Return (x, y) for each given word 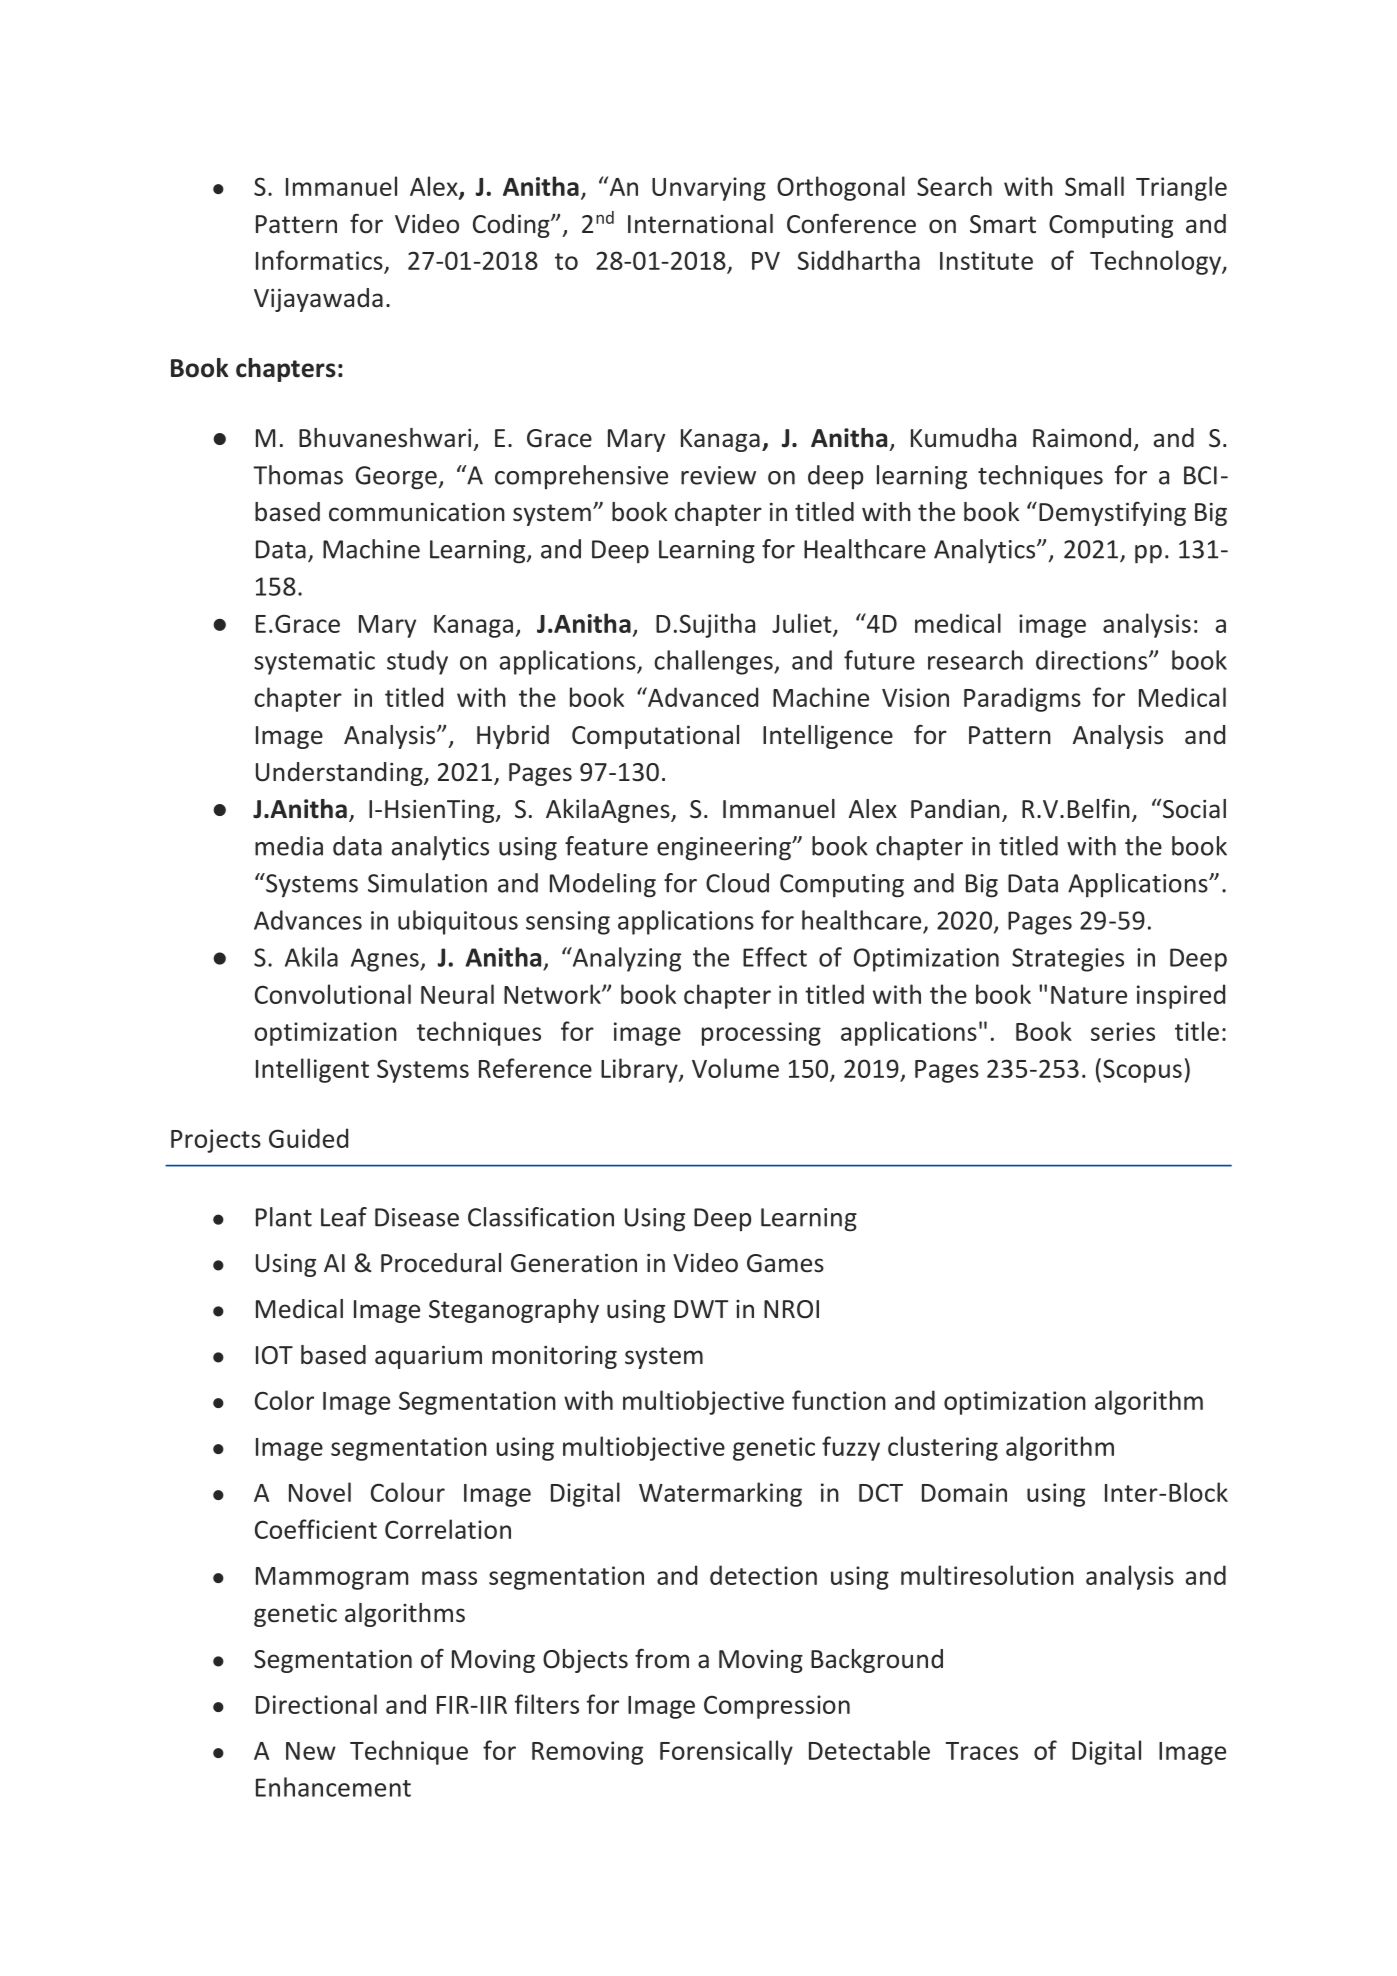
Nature (1089, 995)
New (311, 1751)
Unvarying (709, 189)
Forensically (726, 1752)
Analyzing (625, 959)
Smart (1003, 224)
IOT (274, 1355)
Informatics (320, 261)
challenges (714, 662)
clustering (943, 1448)
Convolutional (333, 994)
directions (1093, 660)
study (417, 662)
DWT (701, 1309)
